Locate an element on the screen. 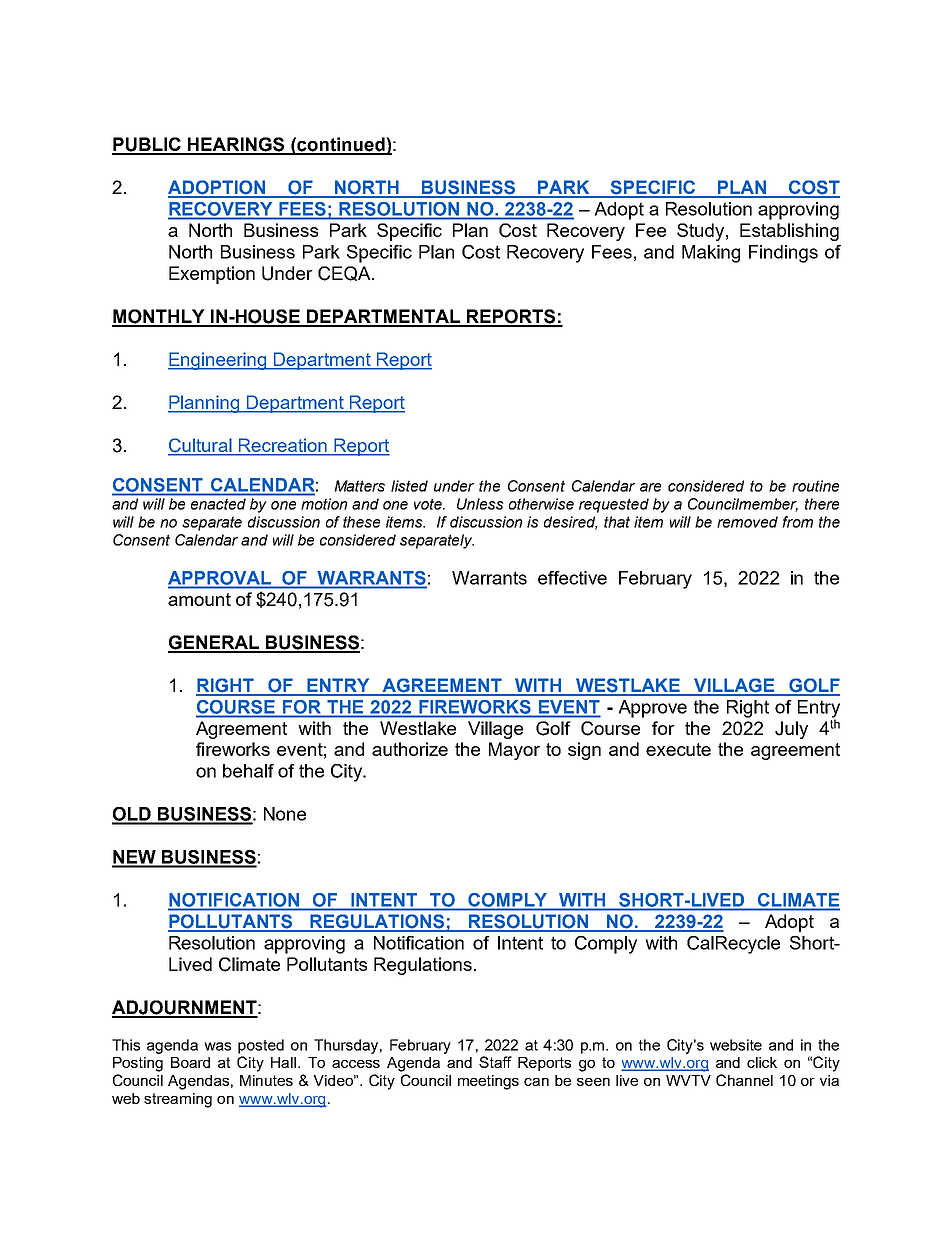 The width and height of the screenshot is (952, 1233). Unless is located at coordinates (480, 504).
